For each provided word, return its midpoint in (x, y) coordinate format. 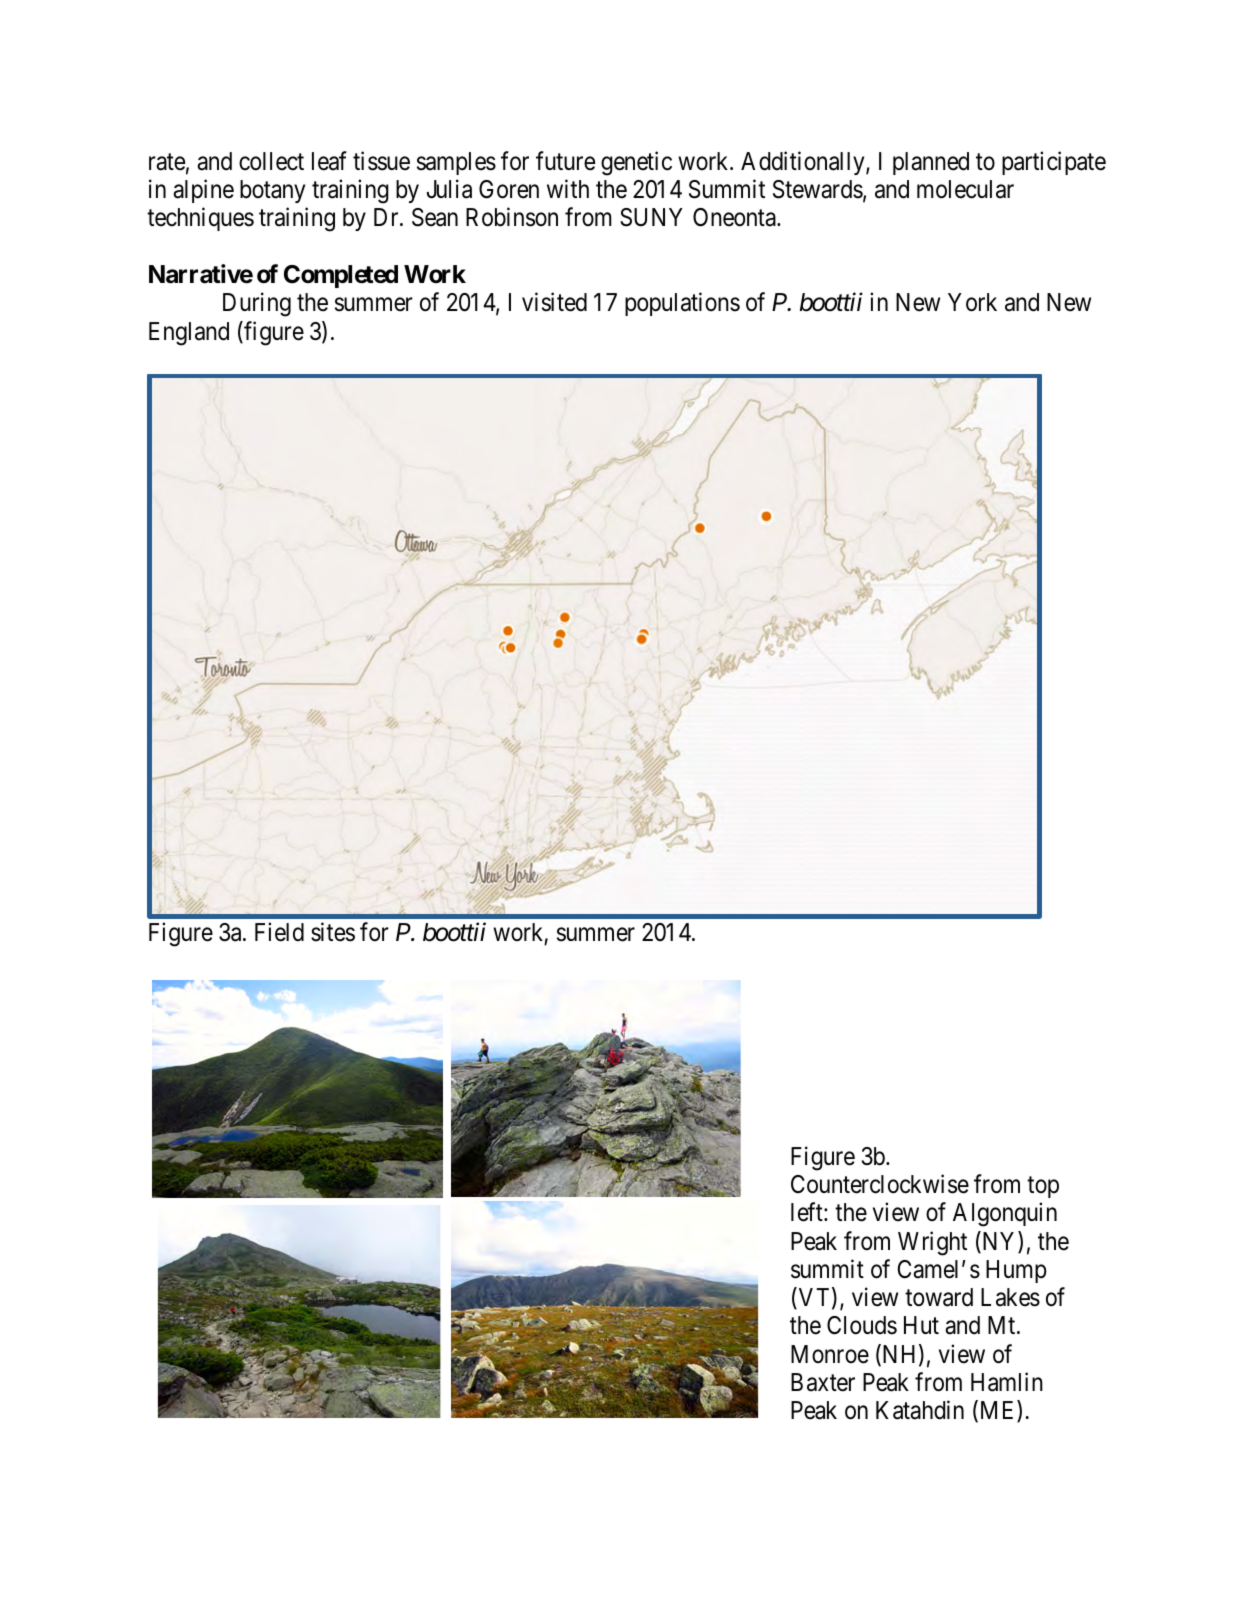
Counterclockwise (880, 1184)
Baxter (823, 1382)
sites (333, 932)
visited (554, 302)
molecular (965, 189)
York (972, 302)
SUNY (651, 217)
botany (272, 191)
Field (279, 932)
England (189, 334)
